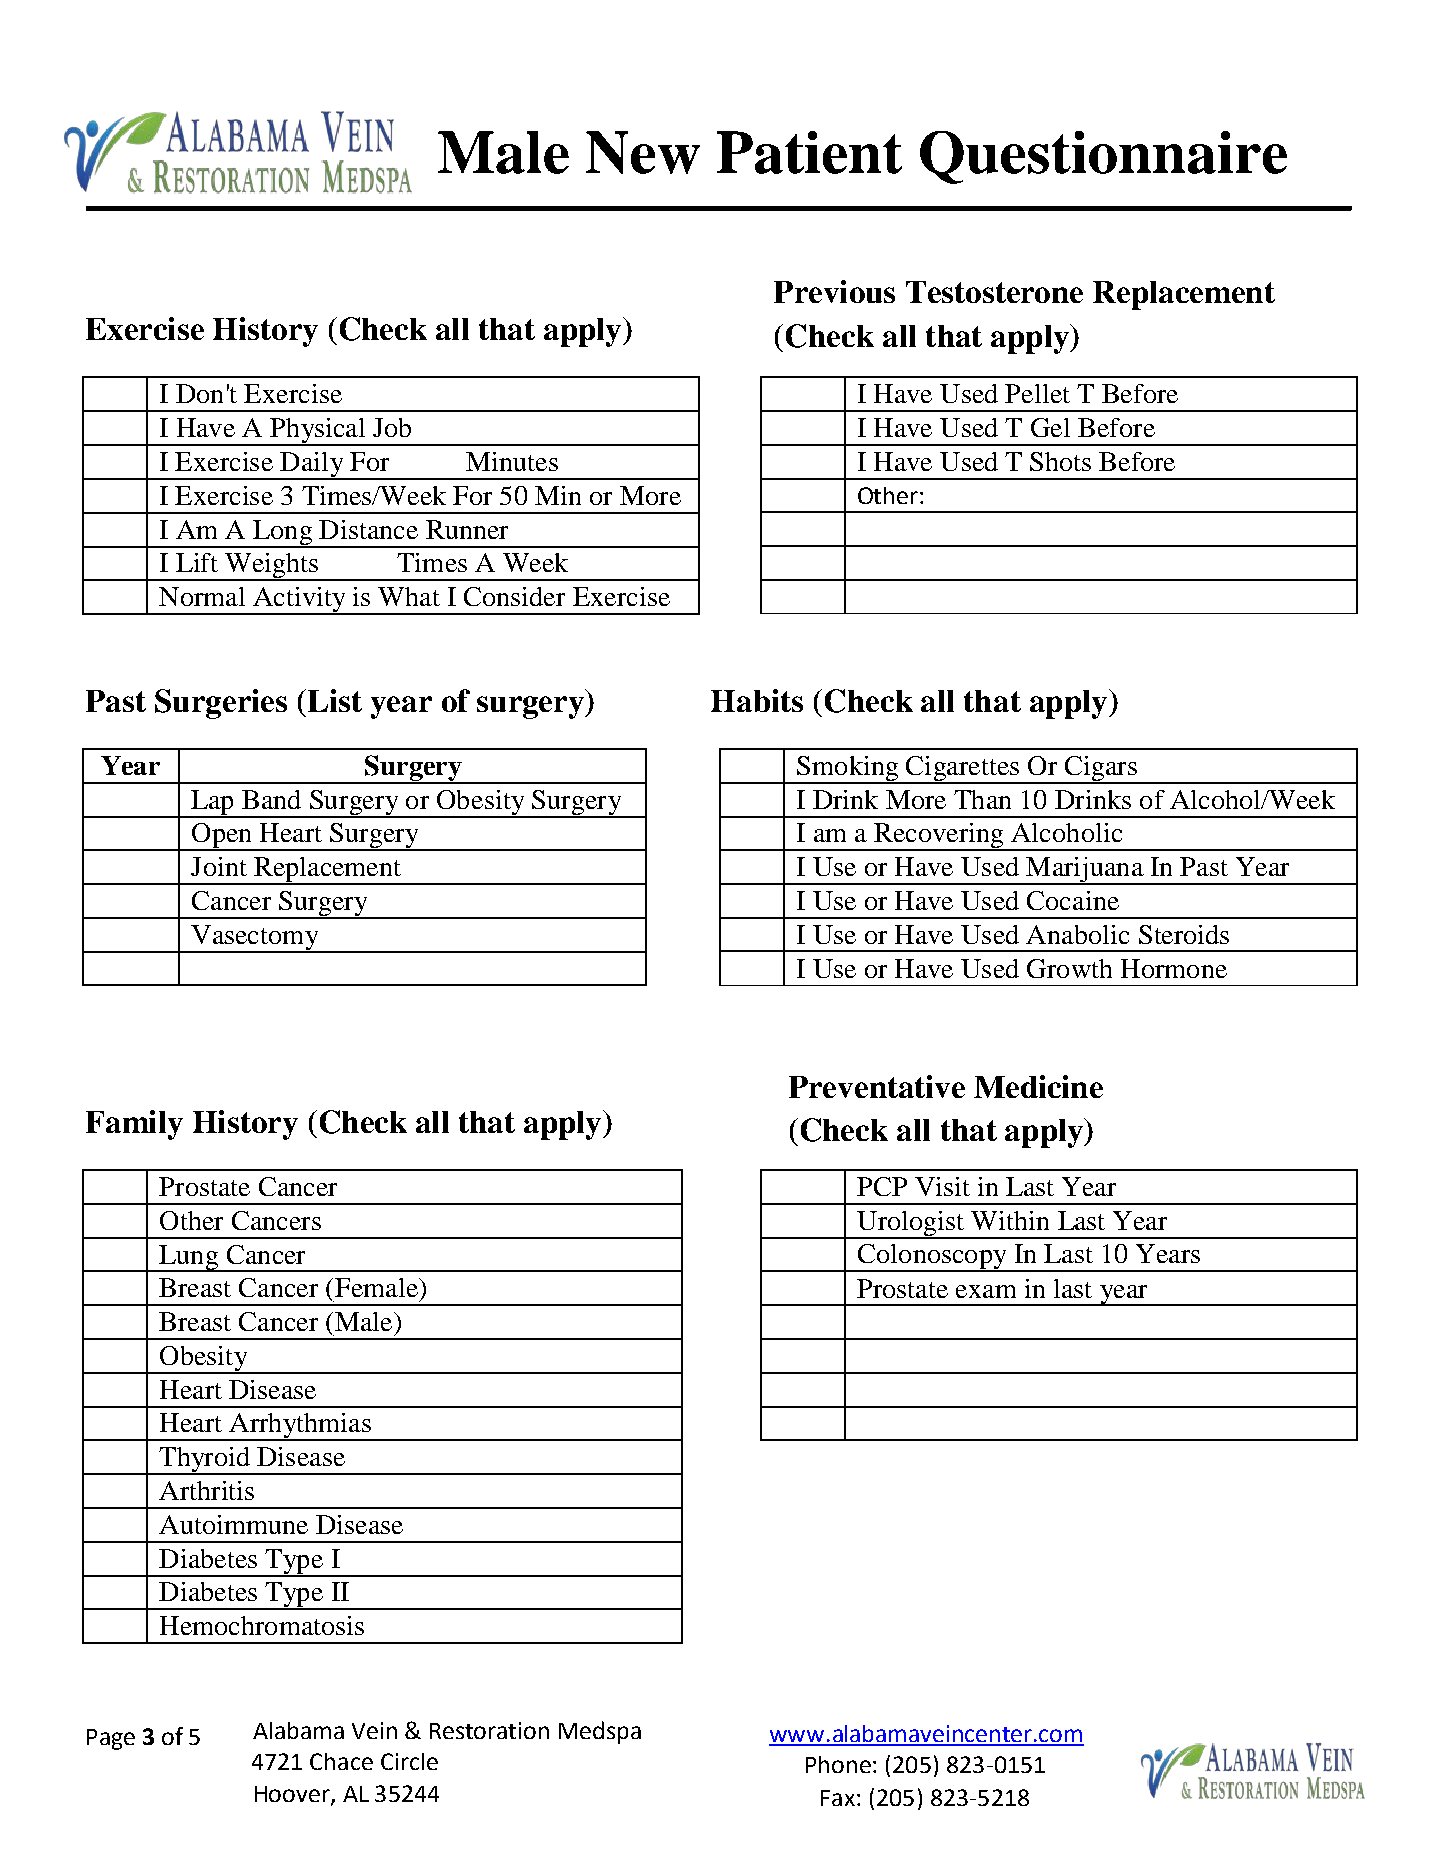 This image has width=1444, height=1869. What do you see at coordinates (514, 596) in the image?
I see `Consider` at bounding box center [514, 596].
